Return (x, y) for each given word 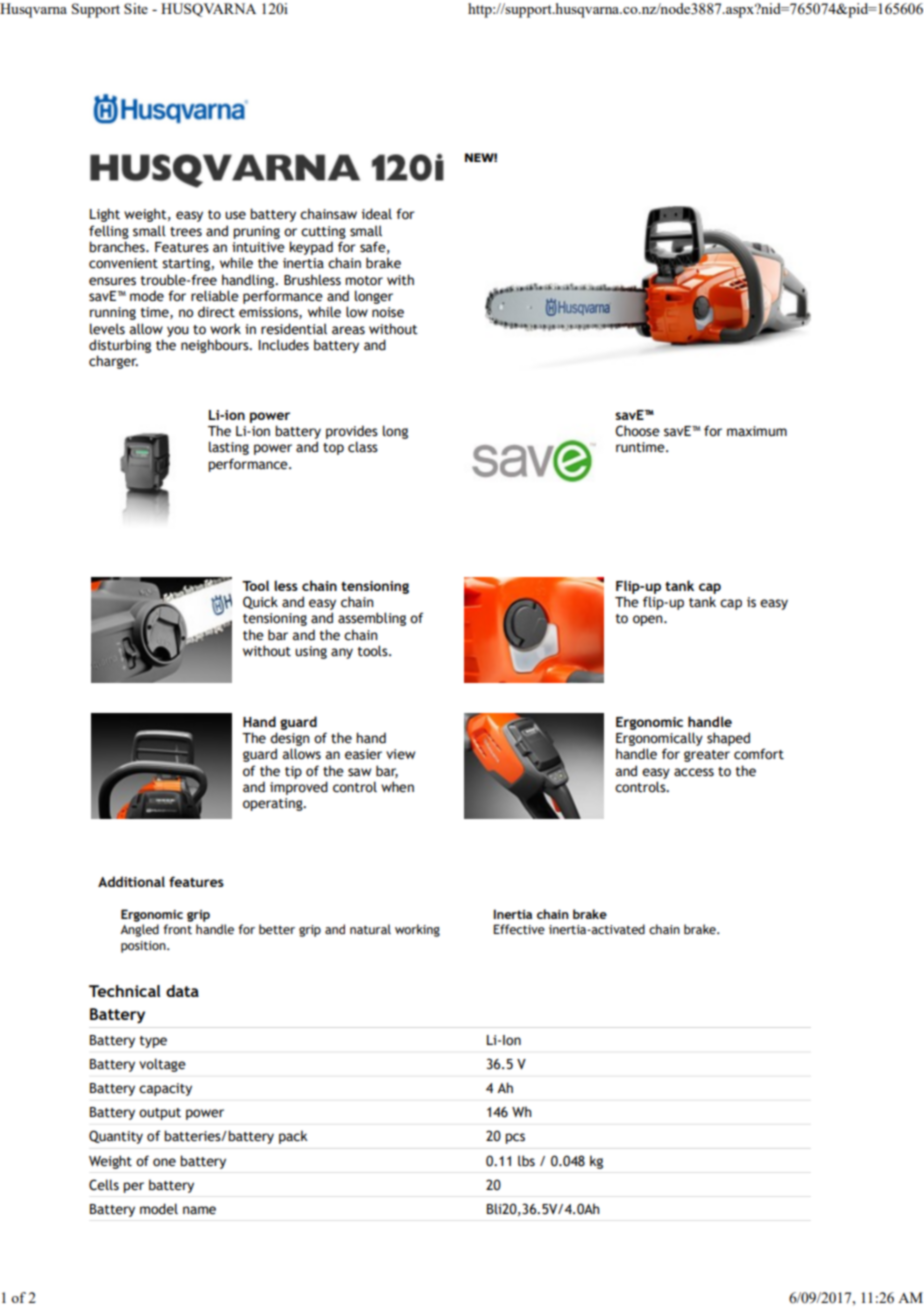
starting (187, 264)
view (400, 754)
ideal (376, 214)
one (164, 1162)
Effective (519, 929)
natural (370, 929)
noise (388, 312)
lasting (229, 448)
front (177, 929)
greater (707, 756)
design (289, 739)
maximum (757, 431)
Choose (637, 431)
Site (136, 8)
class (363, 447)
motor (364, 281)
